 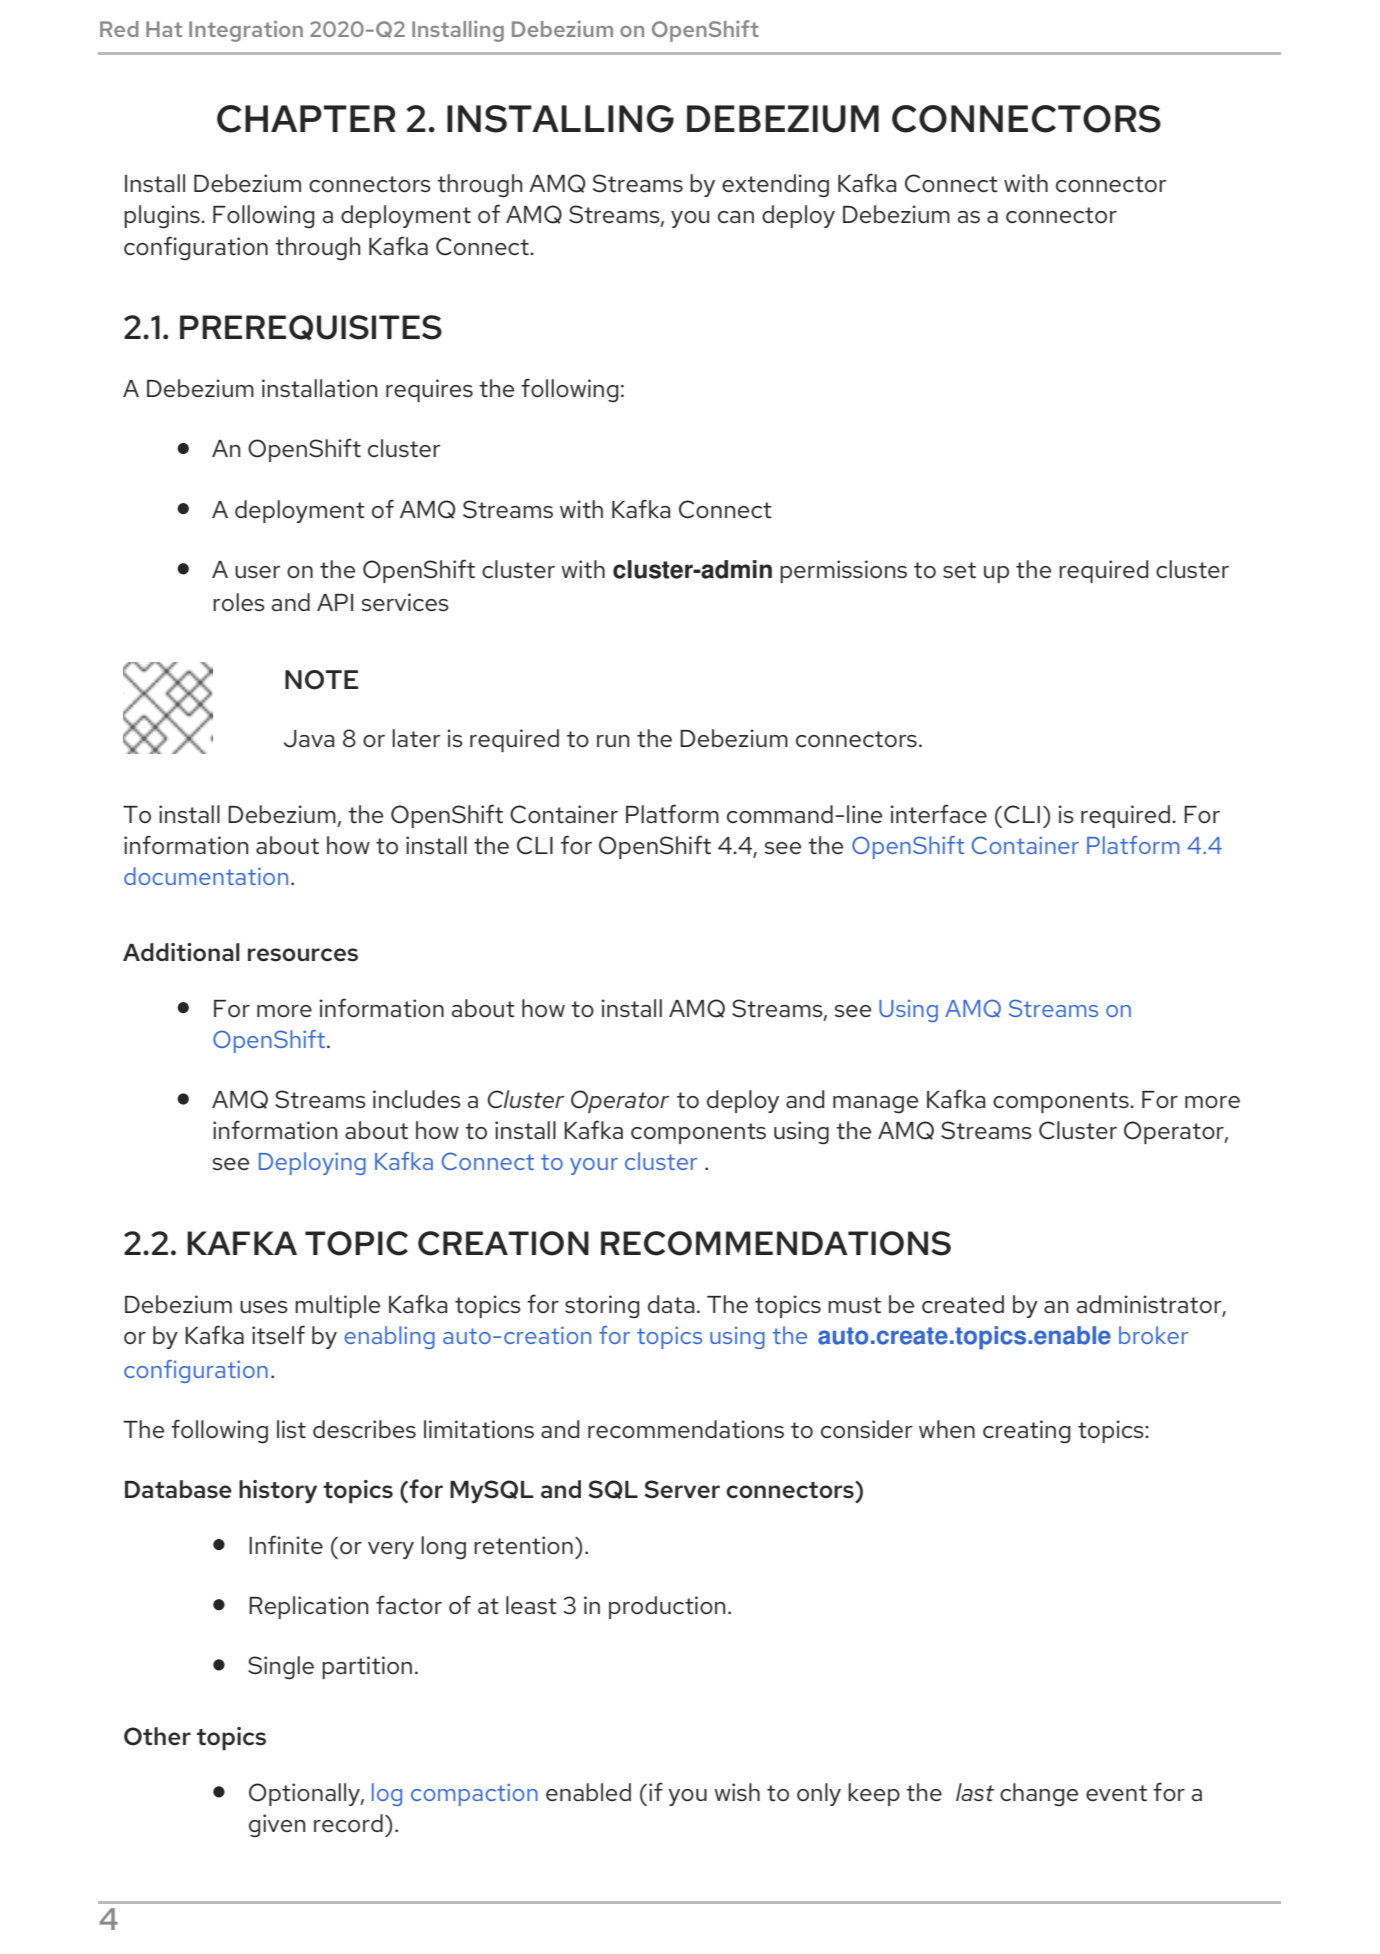 What do you see at coordinates (277, 1825) in the document?
I see `given` at bounding box center [277, 1825].
